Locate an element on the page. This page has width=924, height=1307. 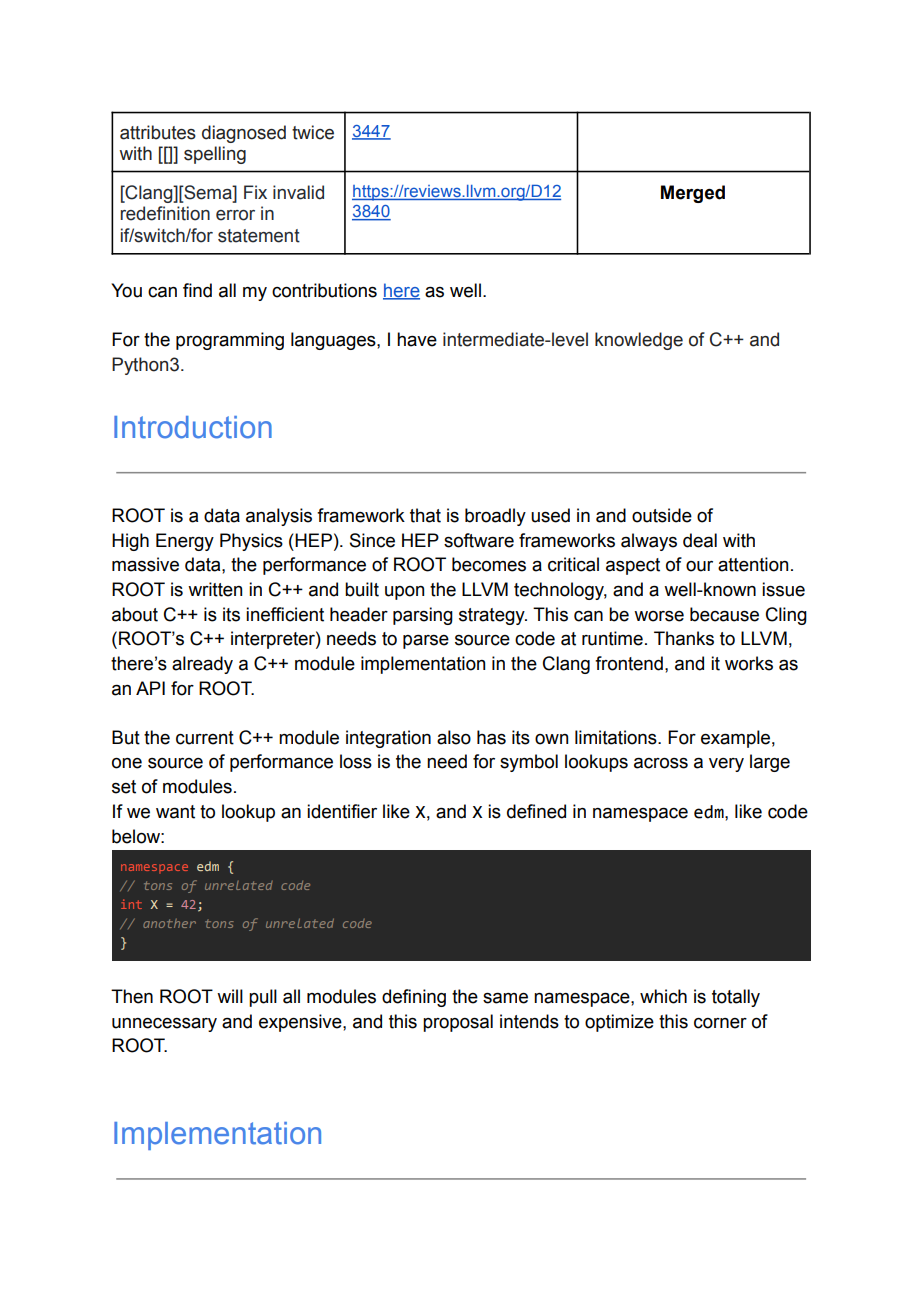
twice is located at coordinates (313, 132).
